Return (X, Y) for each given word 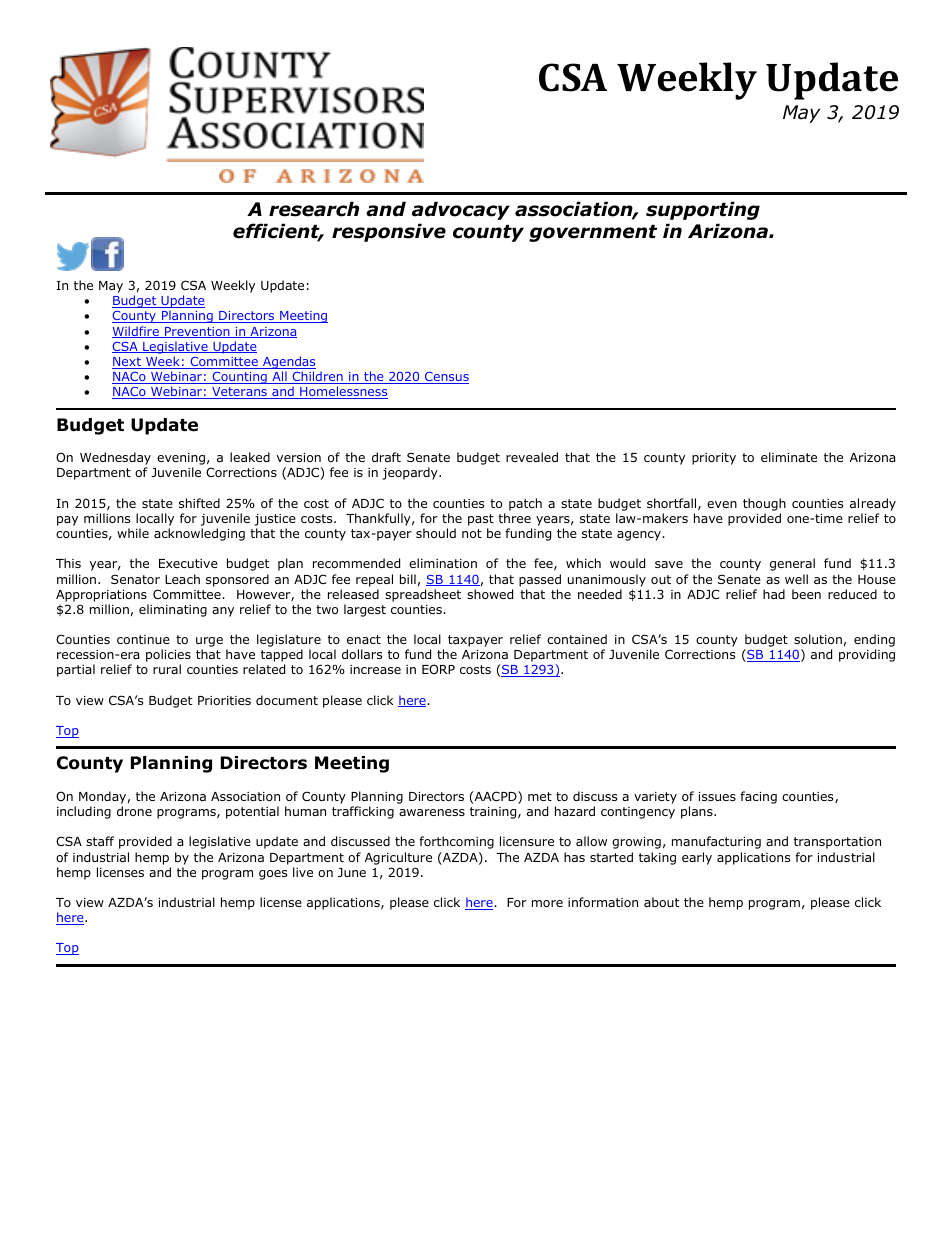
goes (273, 875)
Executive (188, 563)
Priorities (224, 700)
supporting (703, 210)
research (314, 209)
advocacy (461, 210)
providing (867, 655)
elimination (443, 563)
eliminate (789, 457)
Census (446, 378)
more (547, 903)
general (792, 564)
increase (375, 669)
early (697, 858)
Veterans (239, 393)
